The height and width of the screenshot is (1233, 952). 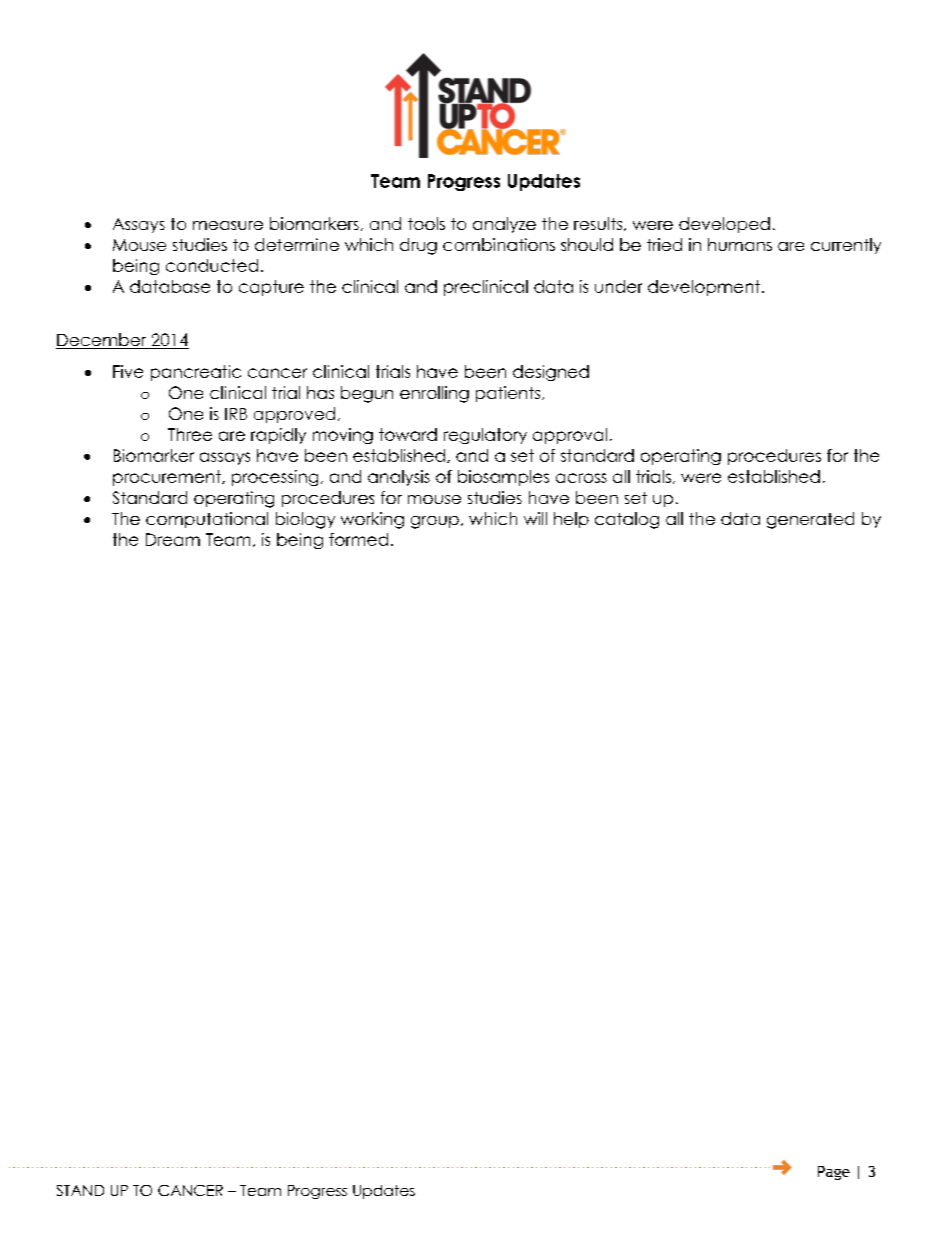 I want to click on humans, so click(x=740, y=244).
